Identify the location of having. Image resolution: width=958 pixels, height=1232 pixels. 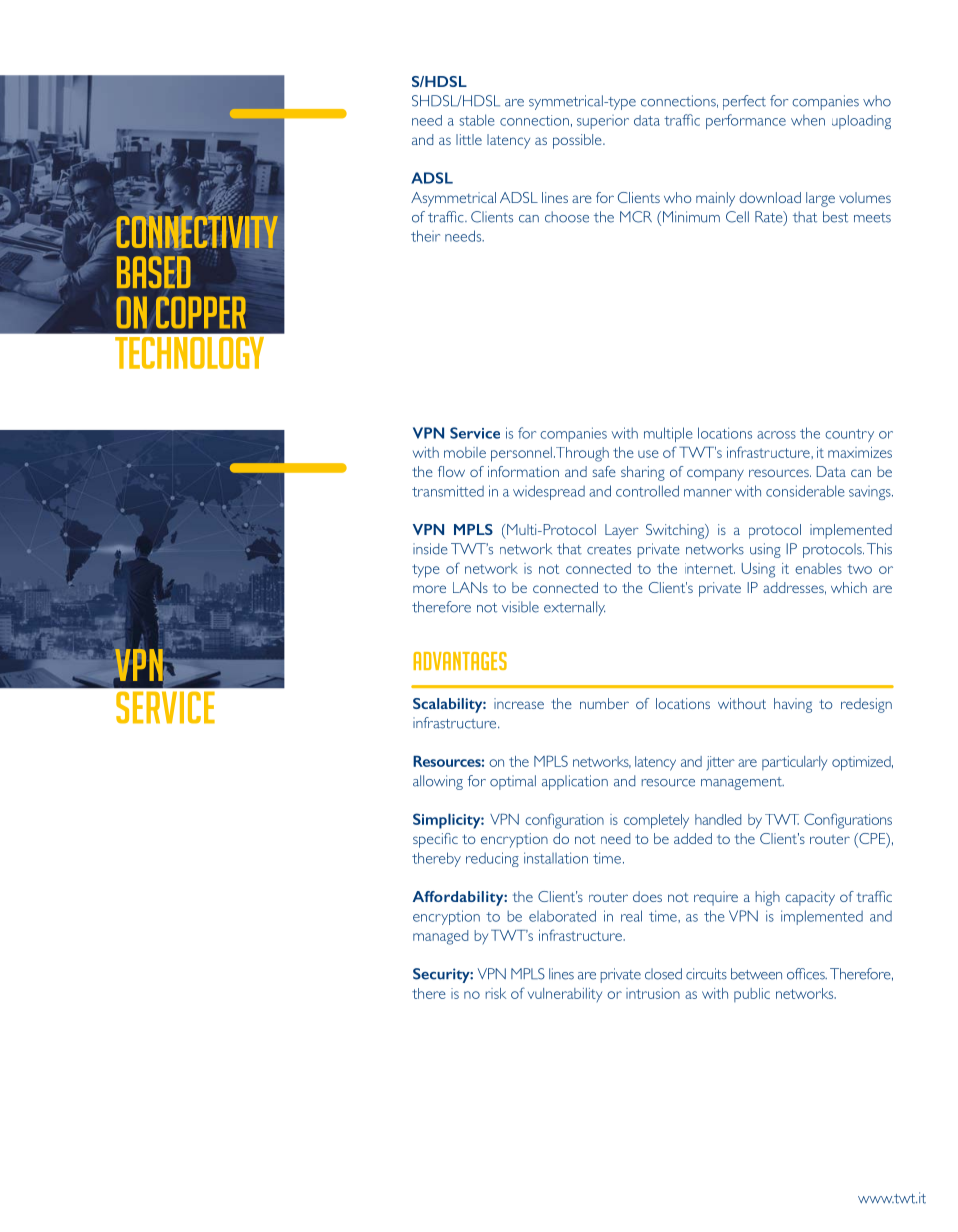
(793, 705).
